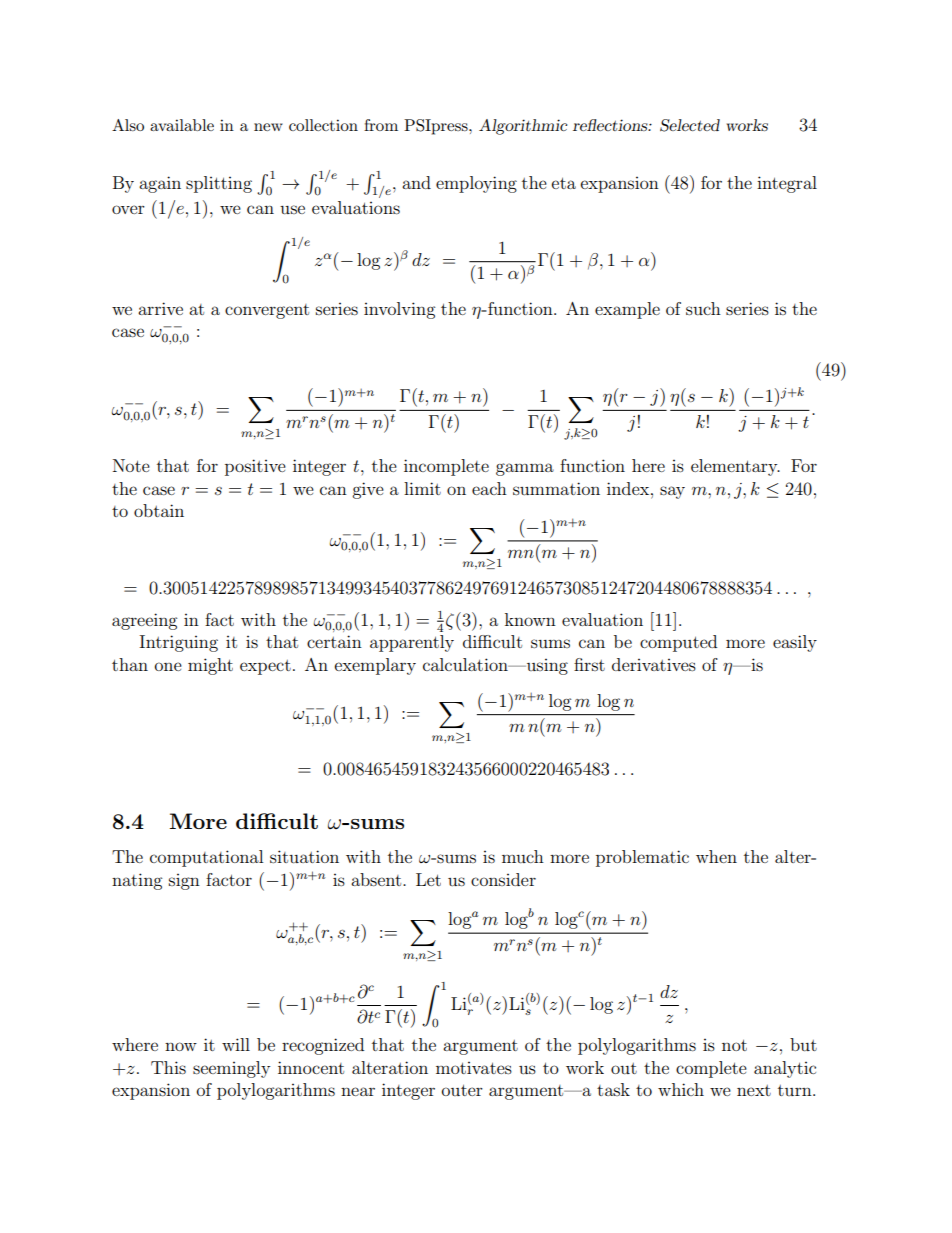 The width and height of the document is (952, 1233). What do you see at coordinates (219, 184) in the document?
I see `splitting` at bounding box center [219, 184].
